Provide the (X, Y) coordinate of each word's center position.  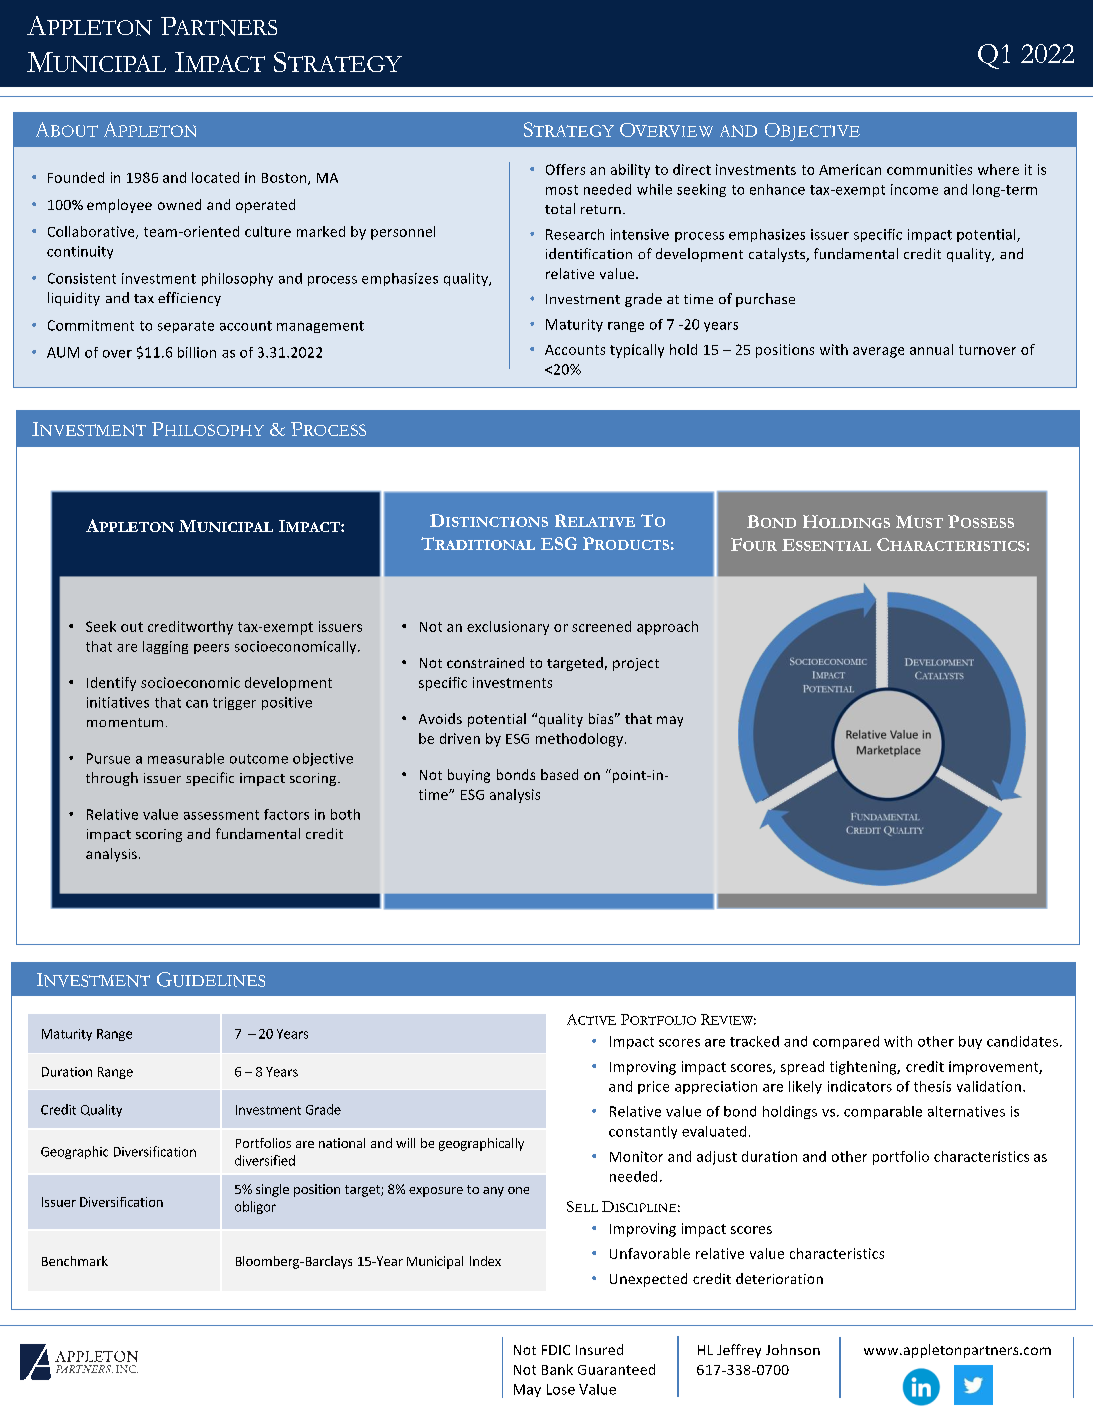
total (560, 208)
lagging (165, 647)
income (914, 189)
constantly (643, 1132)
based (559, 774)
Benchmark (75, 1261)
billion (197, 352)
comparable (883, 1112)
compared (846, 1042)
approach (667, 628)
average (878, 352)
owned (179, 204)
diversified (265, 1160)
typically (637, 351)
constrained (485, 662)
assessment (221, 815)
